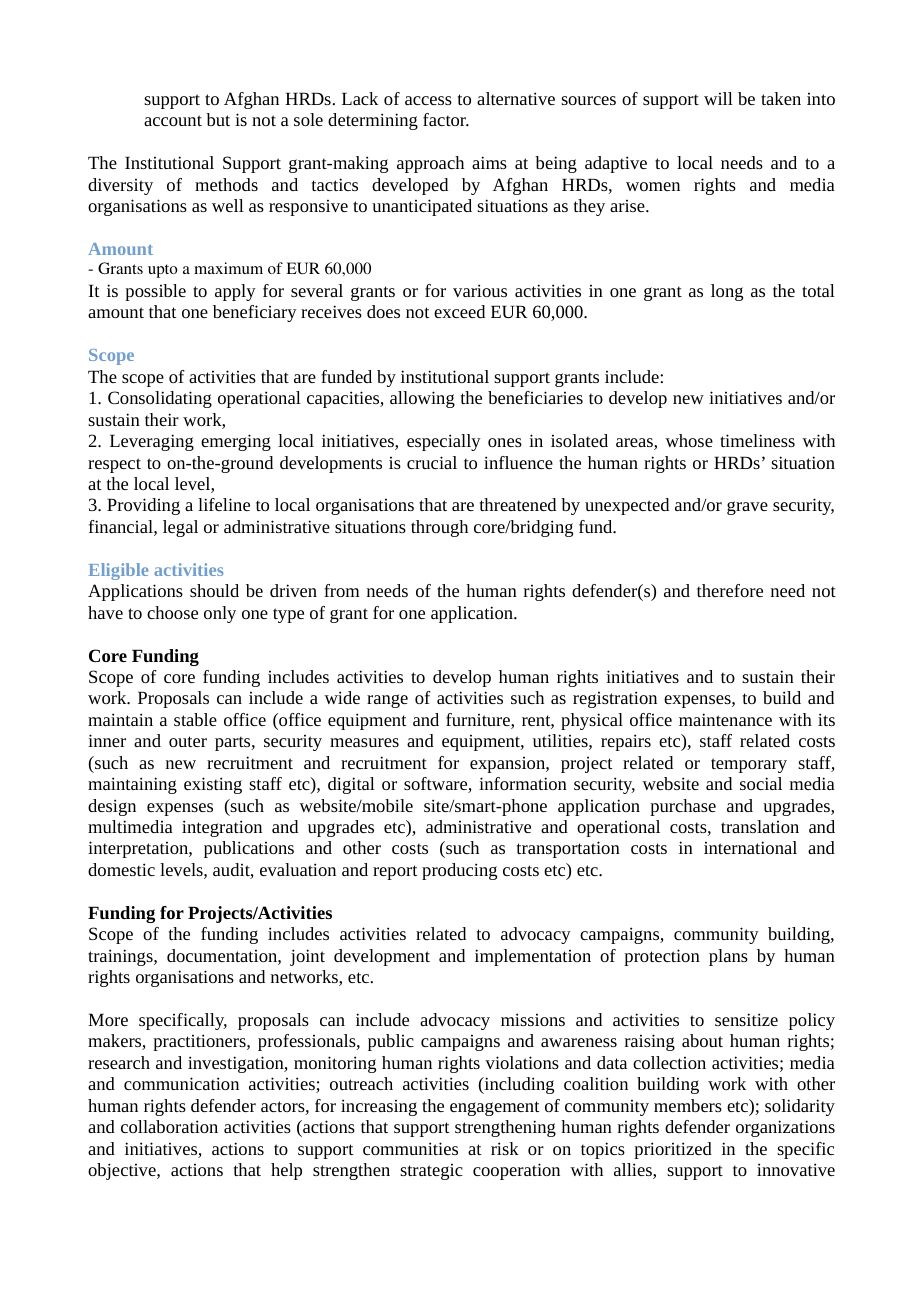  Describe the element at coordinates (173, 120) in the screenshot. I see `account` at that location.
